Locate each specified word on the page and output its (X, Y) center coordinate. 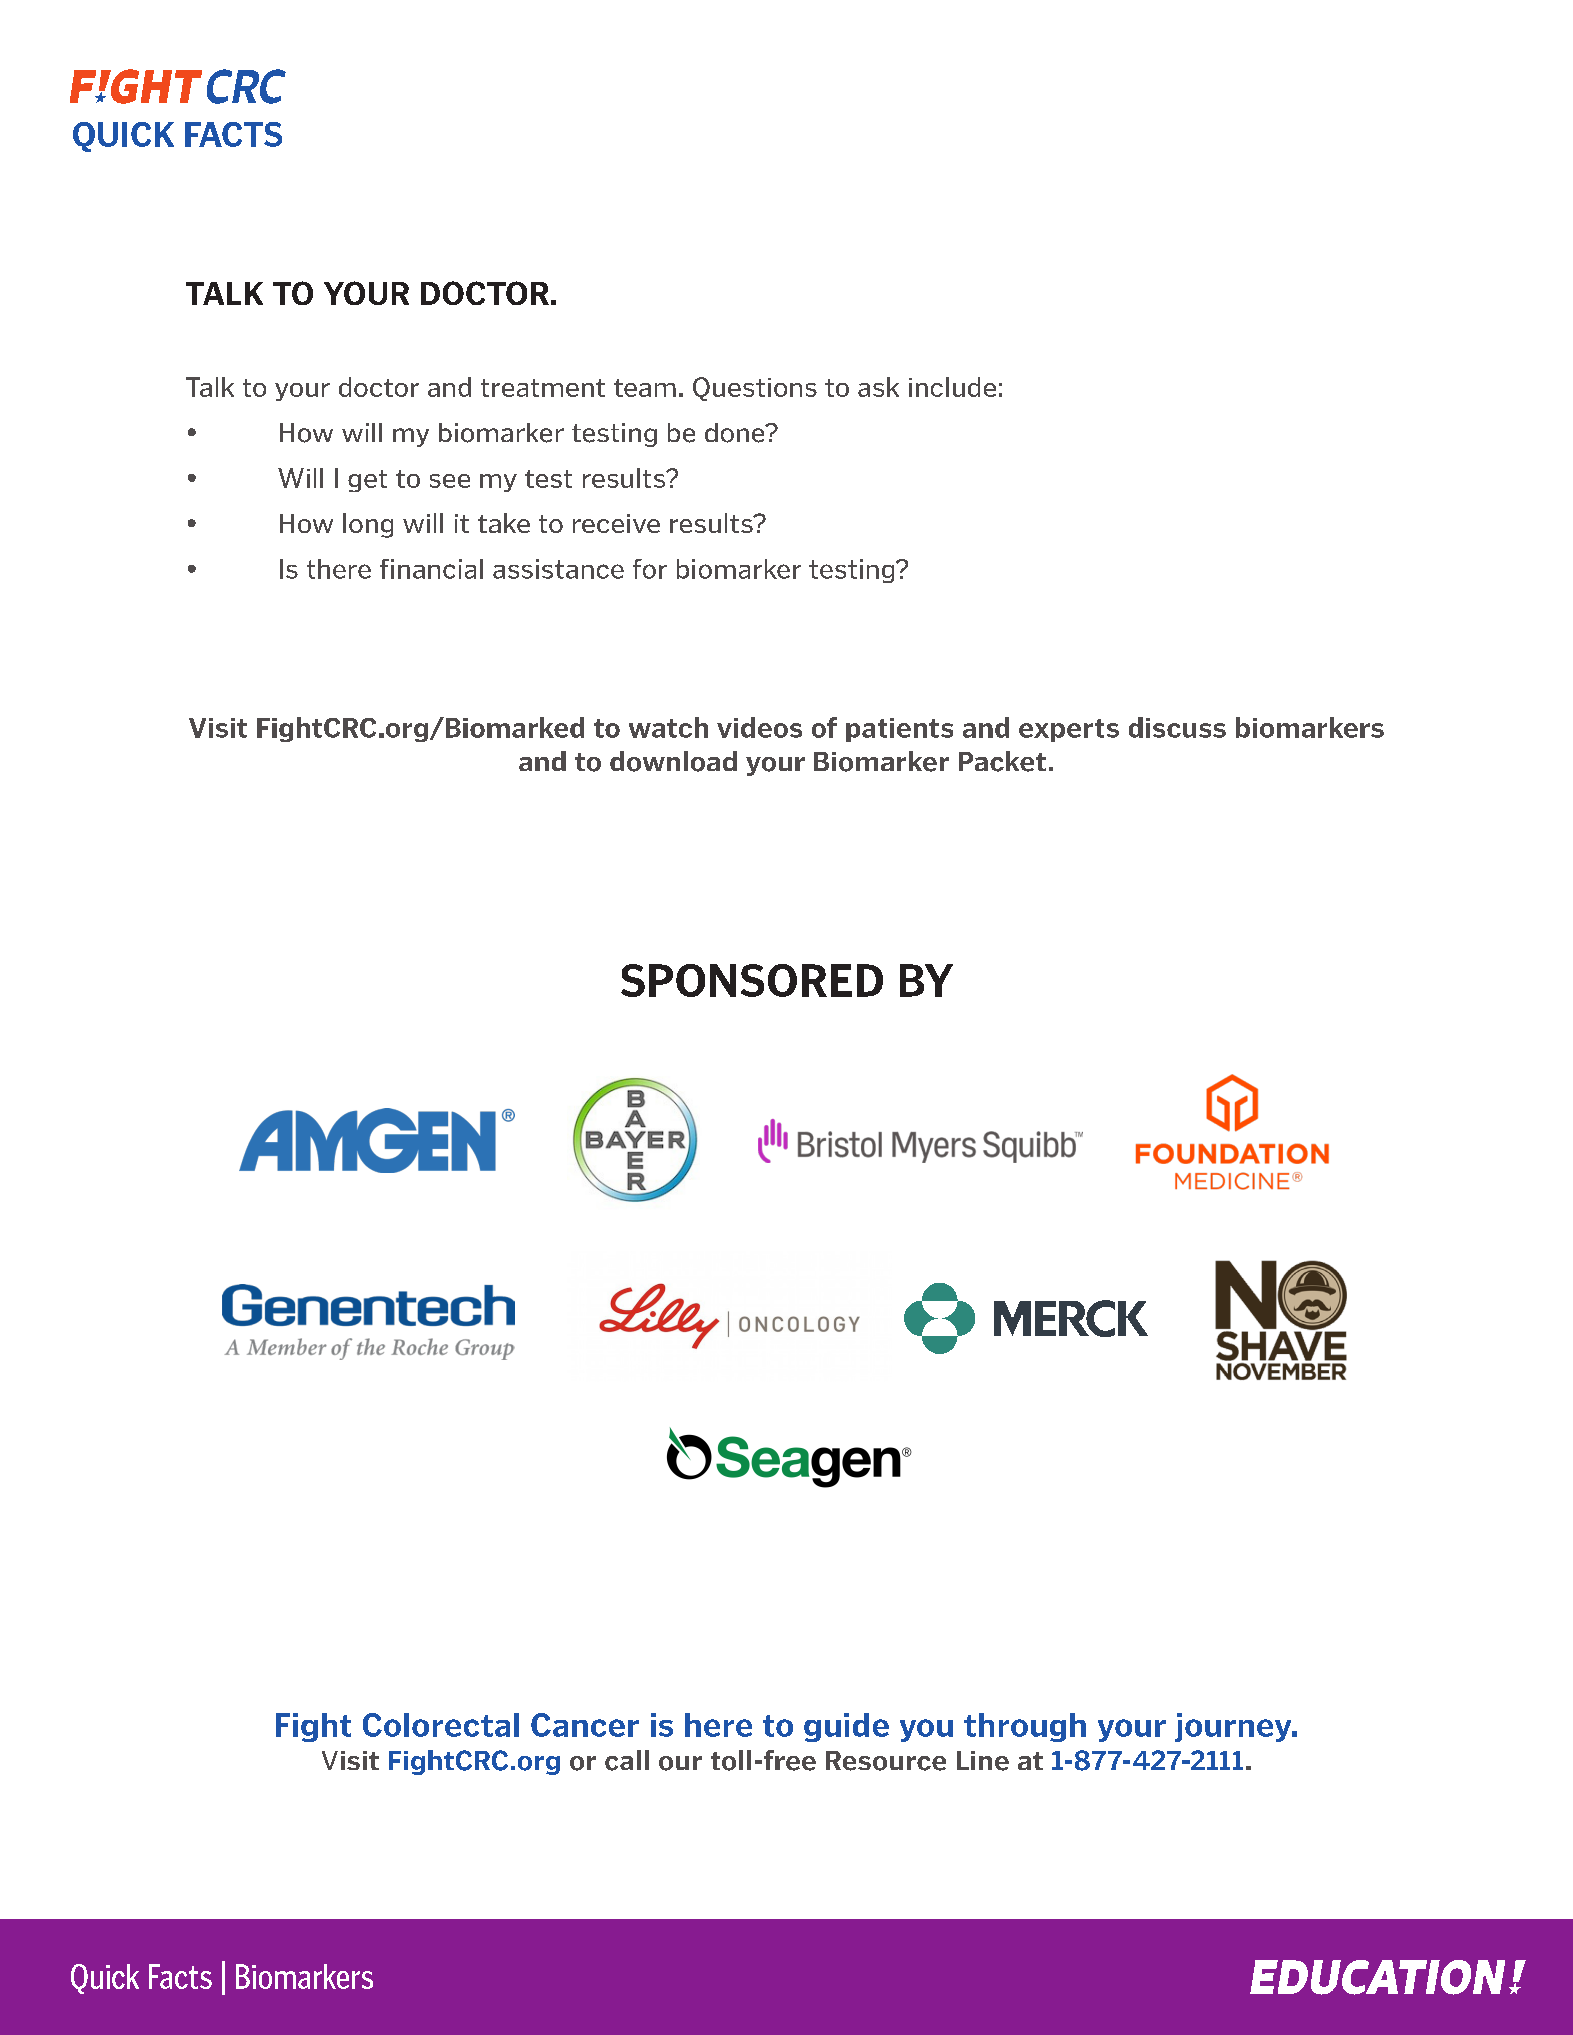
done (736, 433)
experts (1069, 730)
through (1025, 1727)
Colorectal (441, 1725)
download (673, 761)
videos (759, 727)
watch (668, 727)
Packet (1002, 761)
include (952, 387)
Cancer (585, 1725)
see (450, 481)
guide (846, 1727)
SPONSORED (752, 980)
